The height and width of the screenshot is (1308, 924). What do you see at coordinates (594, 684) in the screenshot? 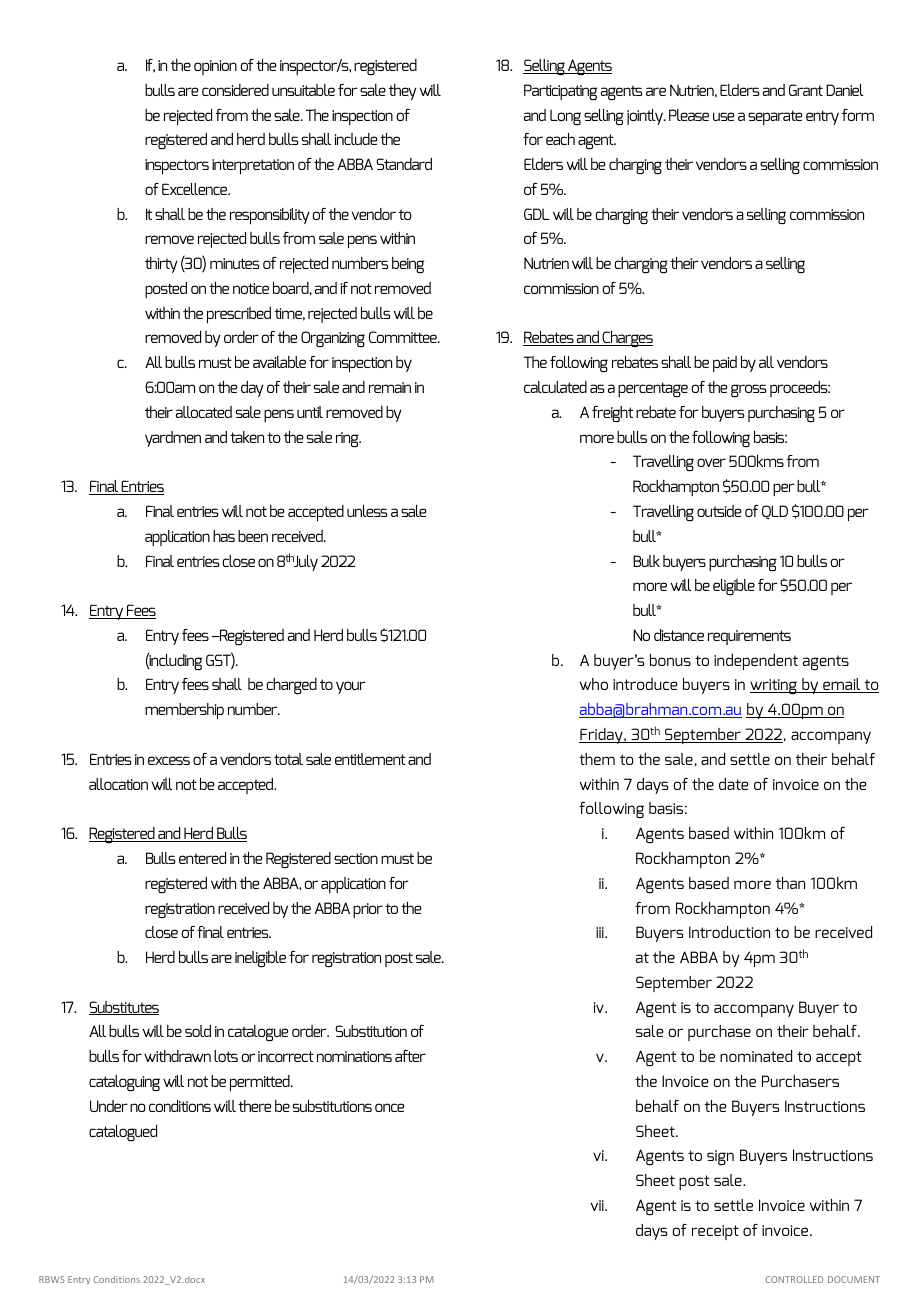
I see `who` at bounding box center [594, 684].
